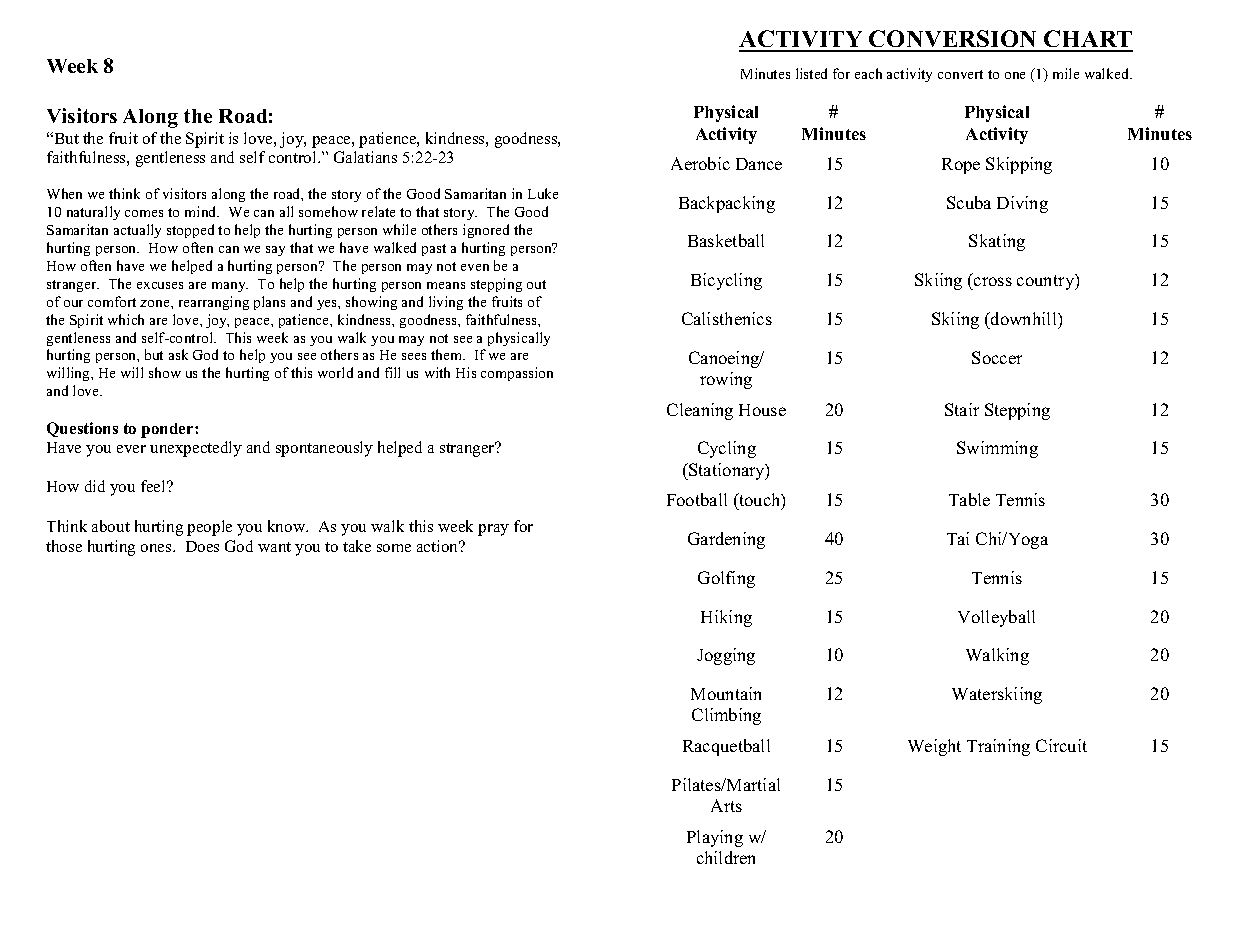 Image resolution: width=1233 pixels, height=952 pixels. Describe the element at coordinates (934, 747) in the page. I see `Weight` at that location.
